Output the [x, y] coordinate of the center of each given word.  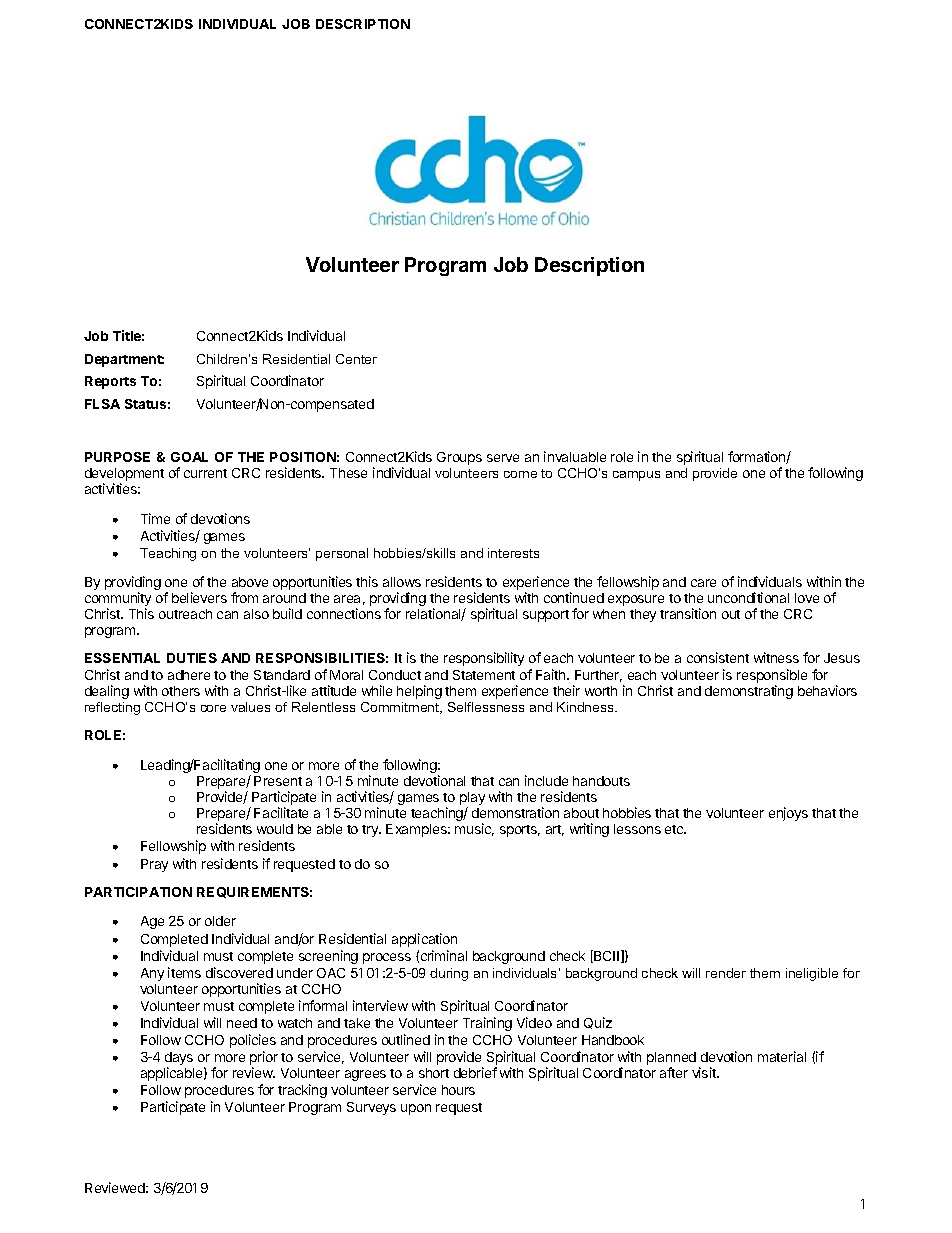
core [213, 708]
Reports [110, 382]
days [179, 1060]
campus [636, 476]
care [703, 583]
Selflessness [486, 707]
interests [513, 553]
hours [458, 1090]
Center [356, 359]
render [726, 973]
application [424, 940]
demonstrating [749, 692]
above [250, 582]
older [220, 921]
